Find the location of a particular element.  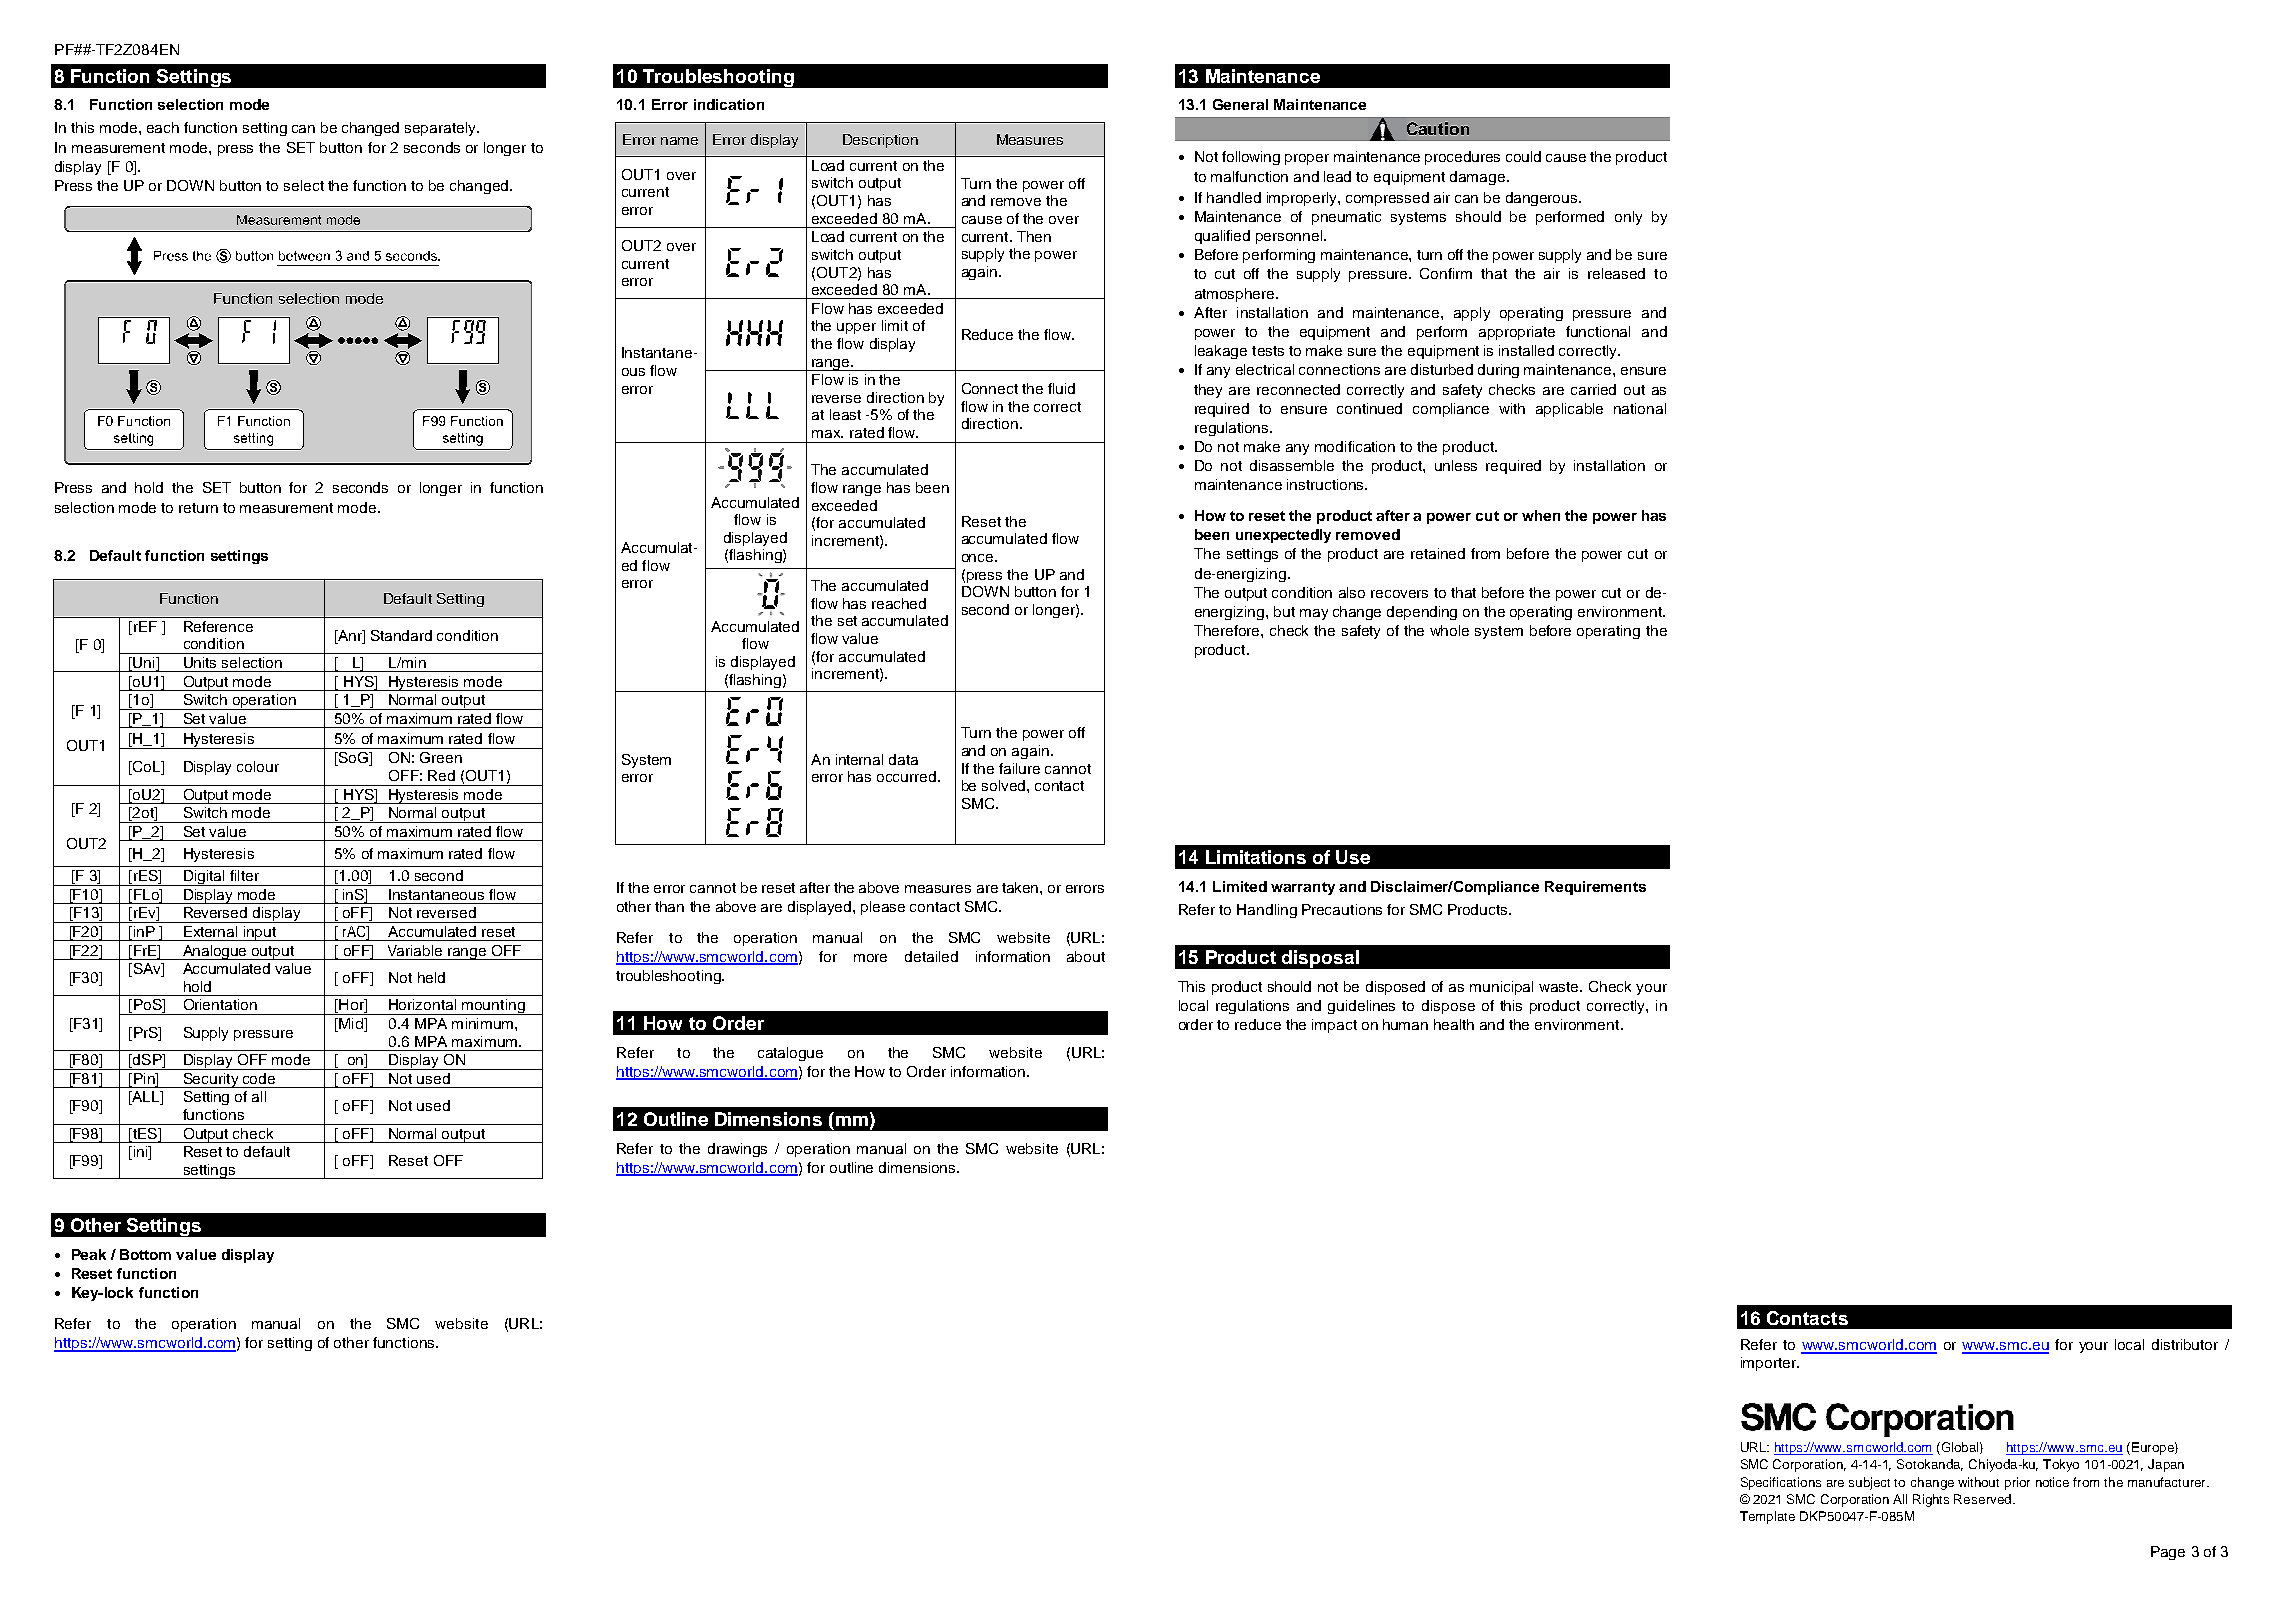

separately is located at coordinates (441, 129).
